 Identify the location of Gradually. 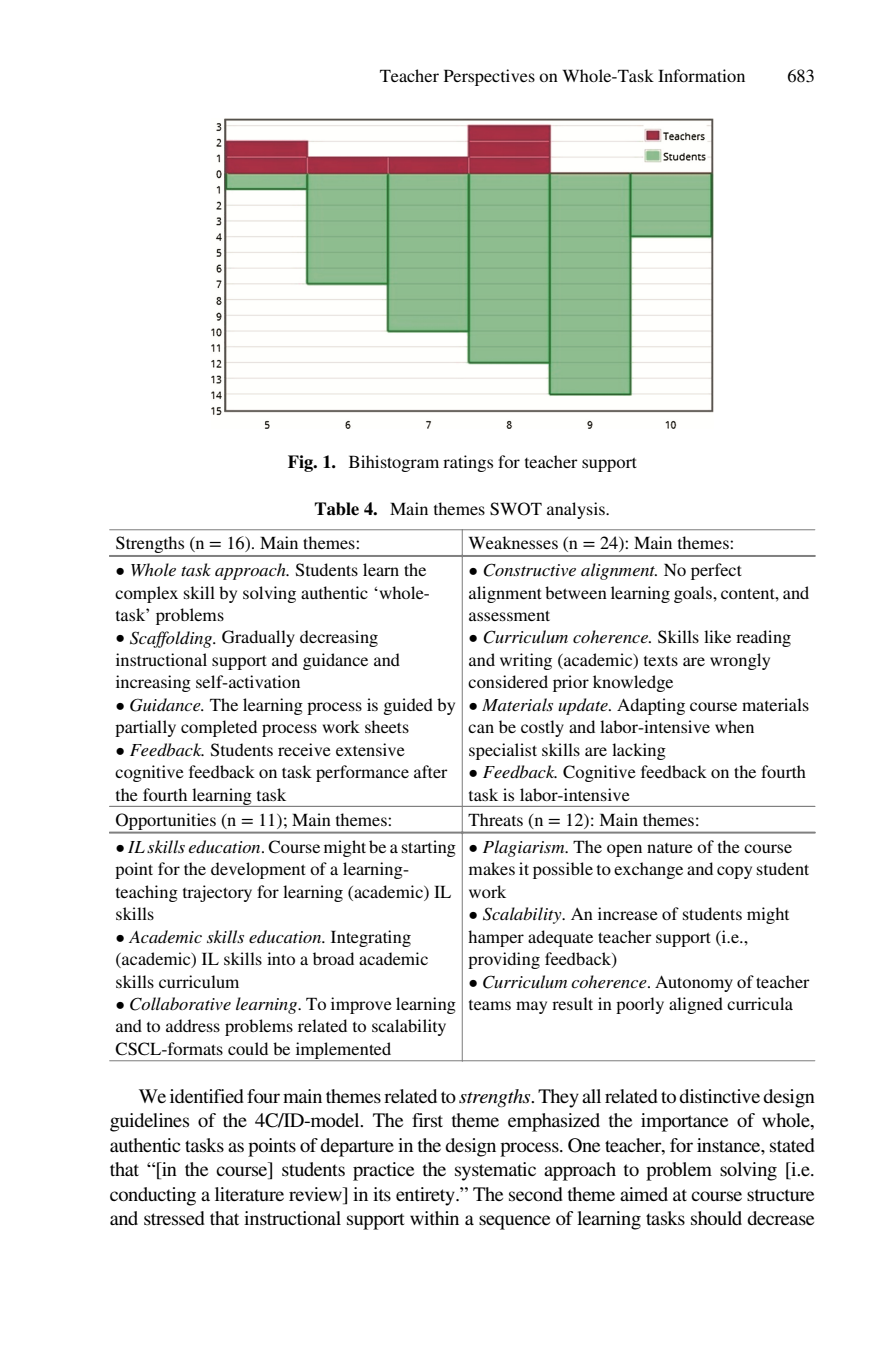
(258, 638).
